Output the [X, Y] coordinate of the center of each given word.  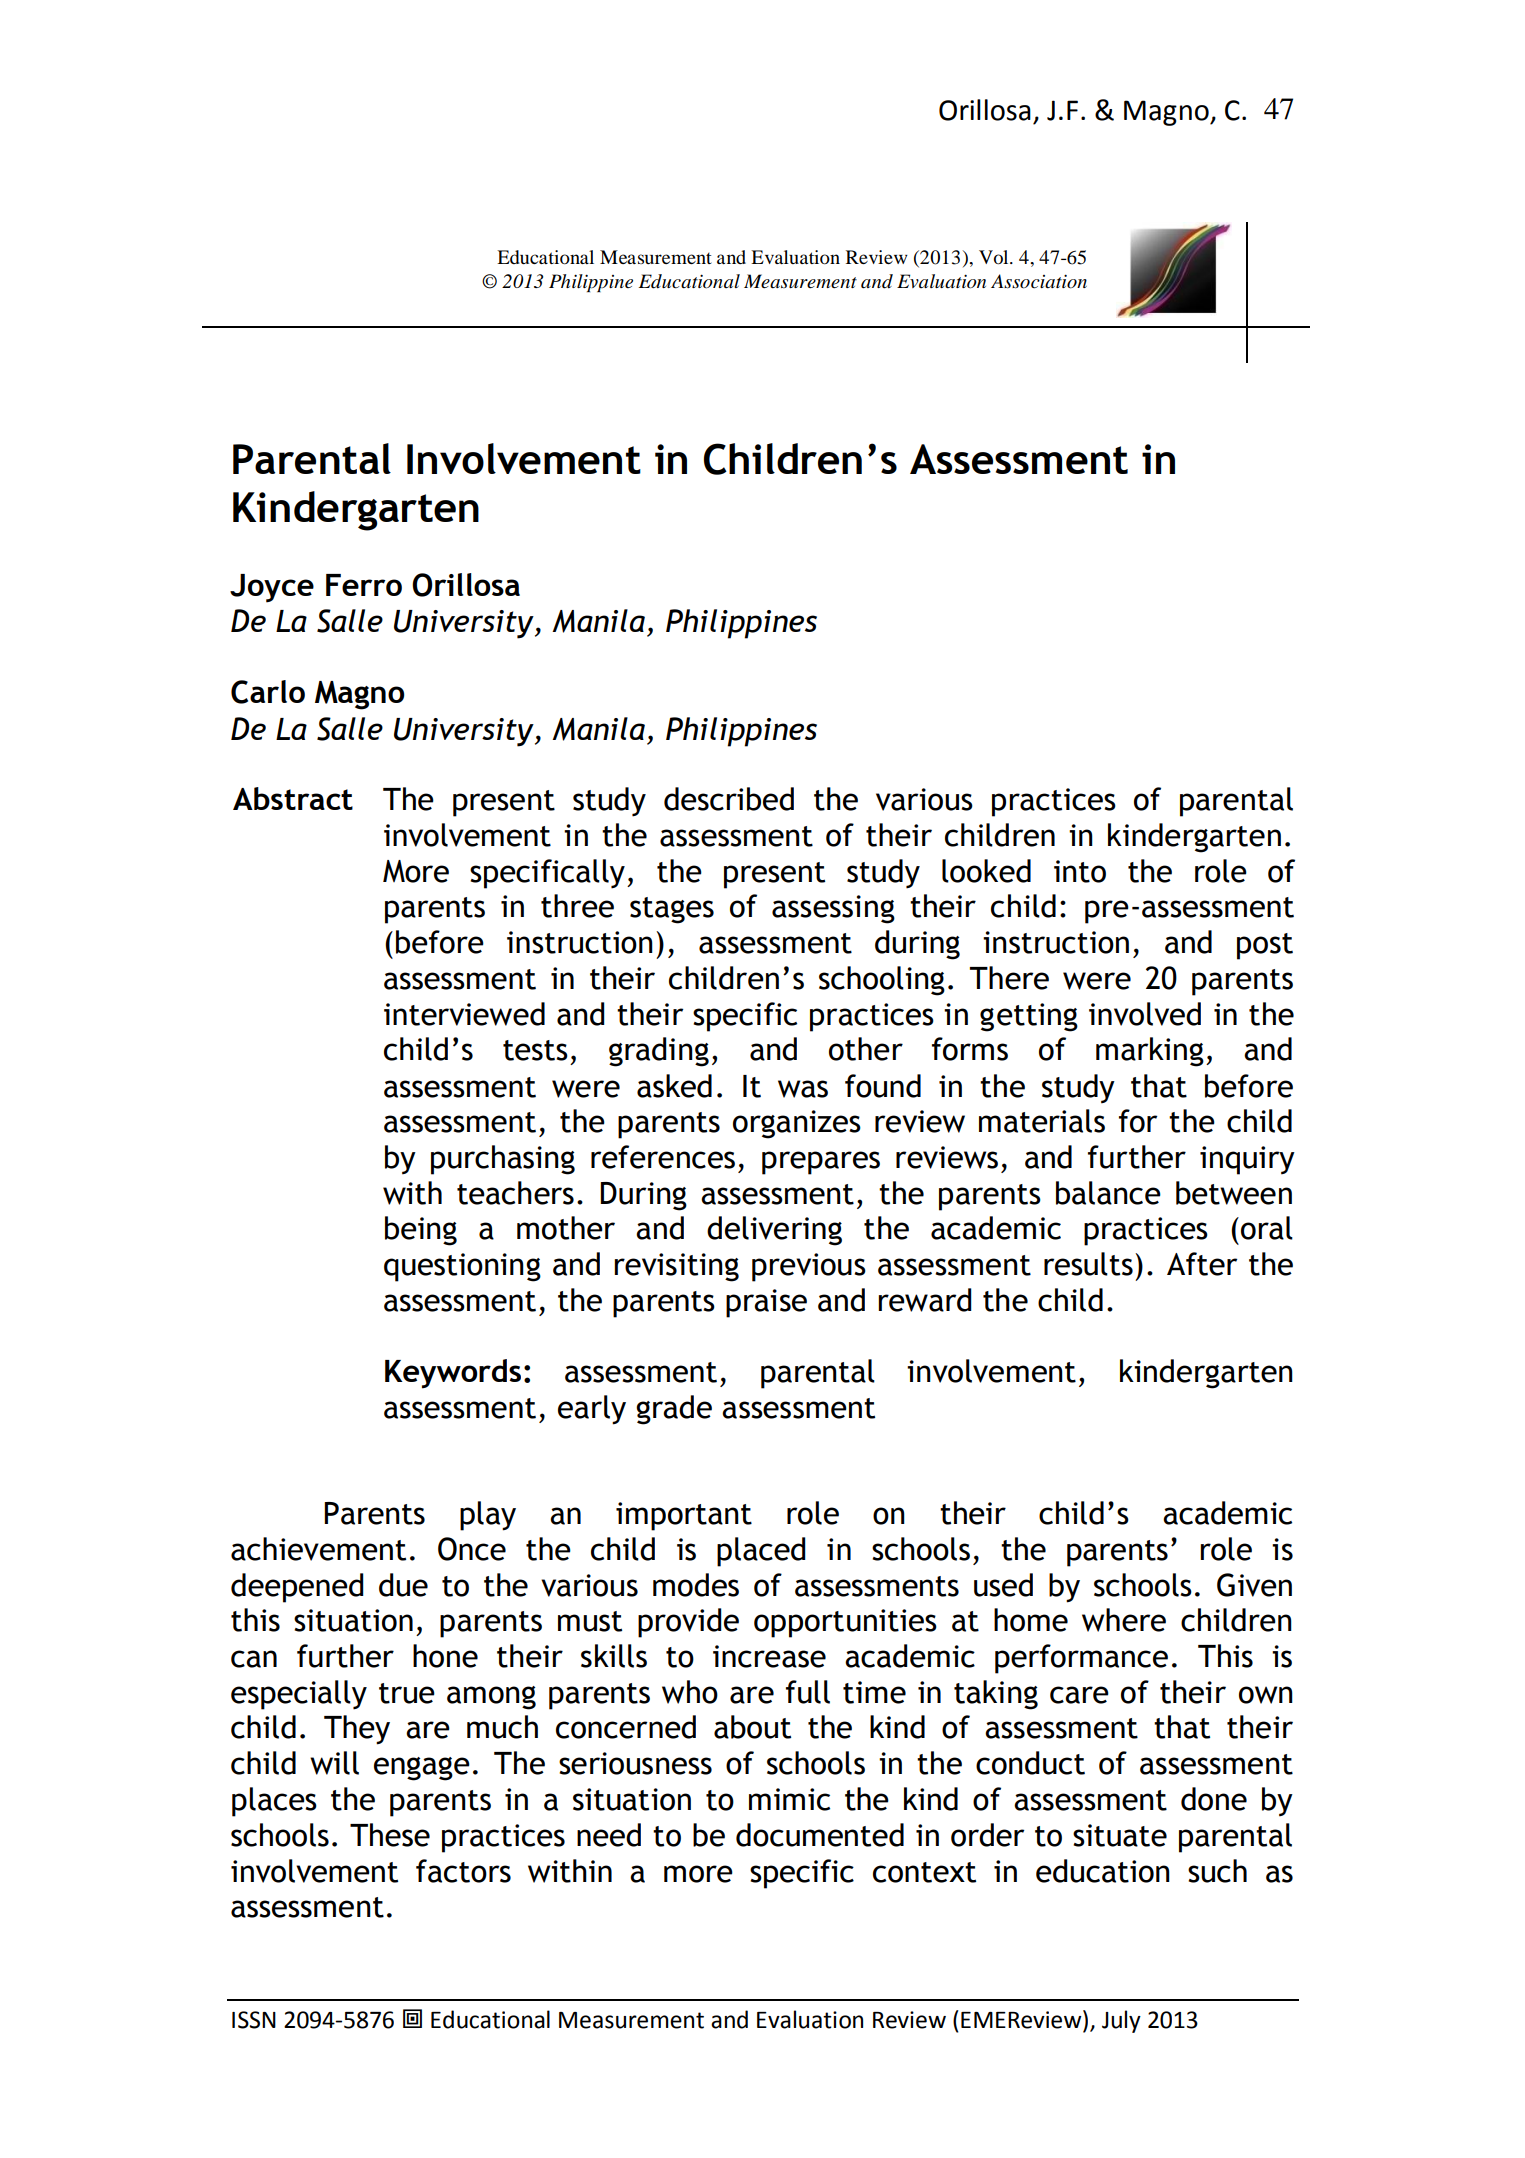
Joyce [272, 588]
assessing [833, 909]
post [1265, 946]
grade [674, 1410]
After [1202, 1264]
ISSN [254, 2020]
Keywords [453, 1374]
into [1080, 871]
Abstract [293, 798]
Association [1039, 281]
